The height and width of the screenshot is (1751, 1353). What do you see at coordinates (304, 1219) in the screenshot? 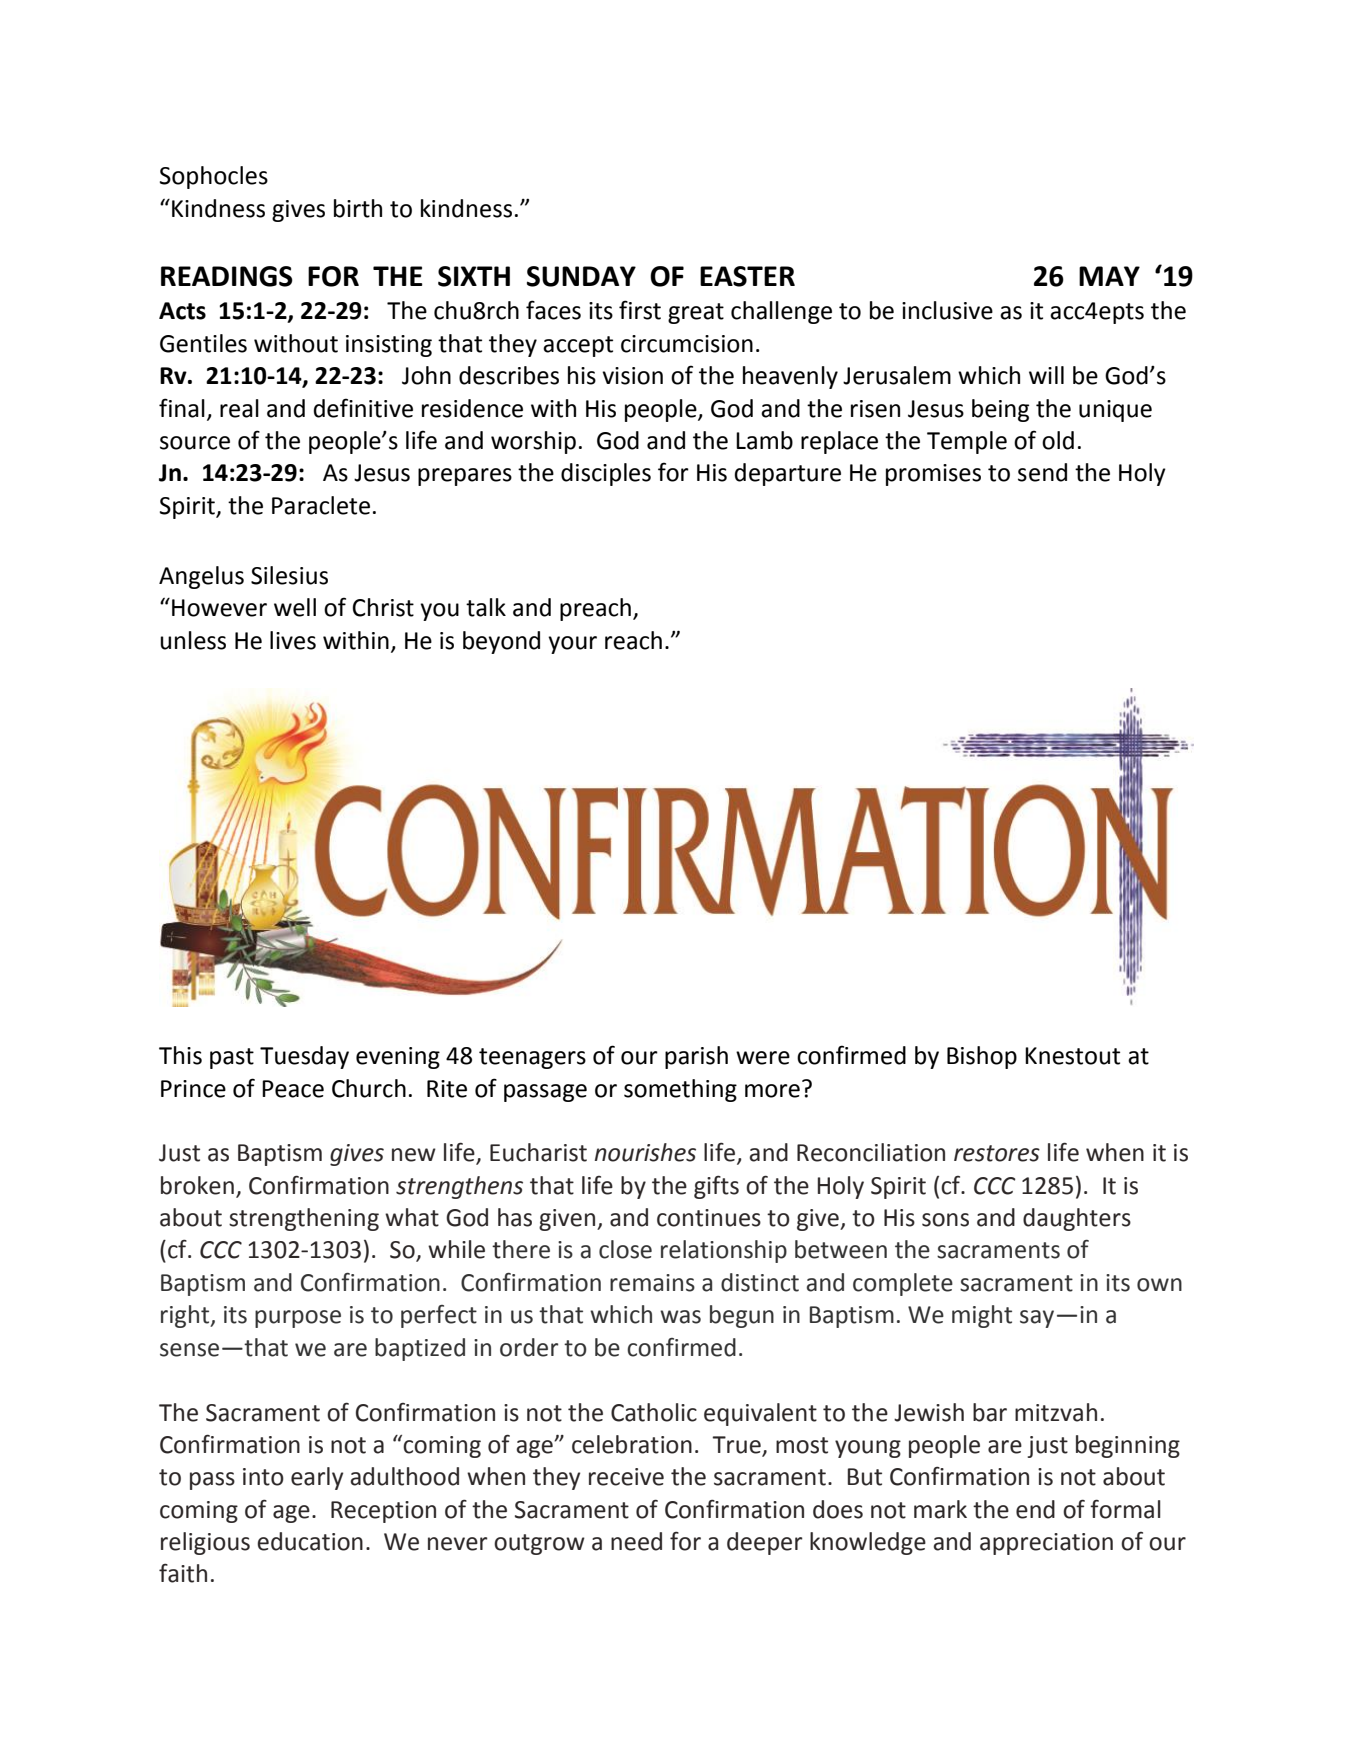
I see `strengthening` at bounding box center [304, 1219].
